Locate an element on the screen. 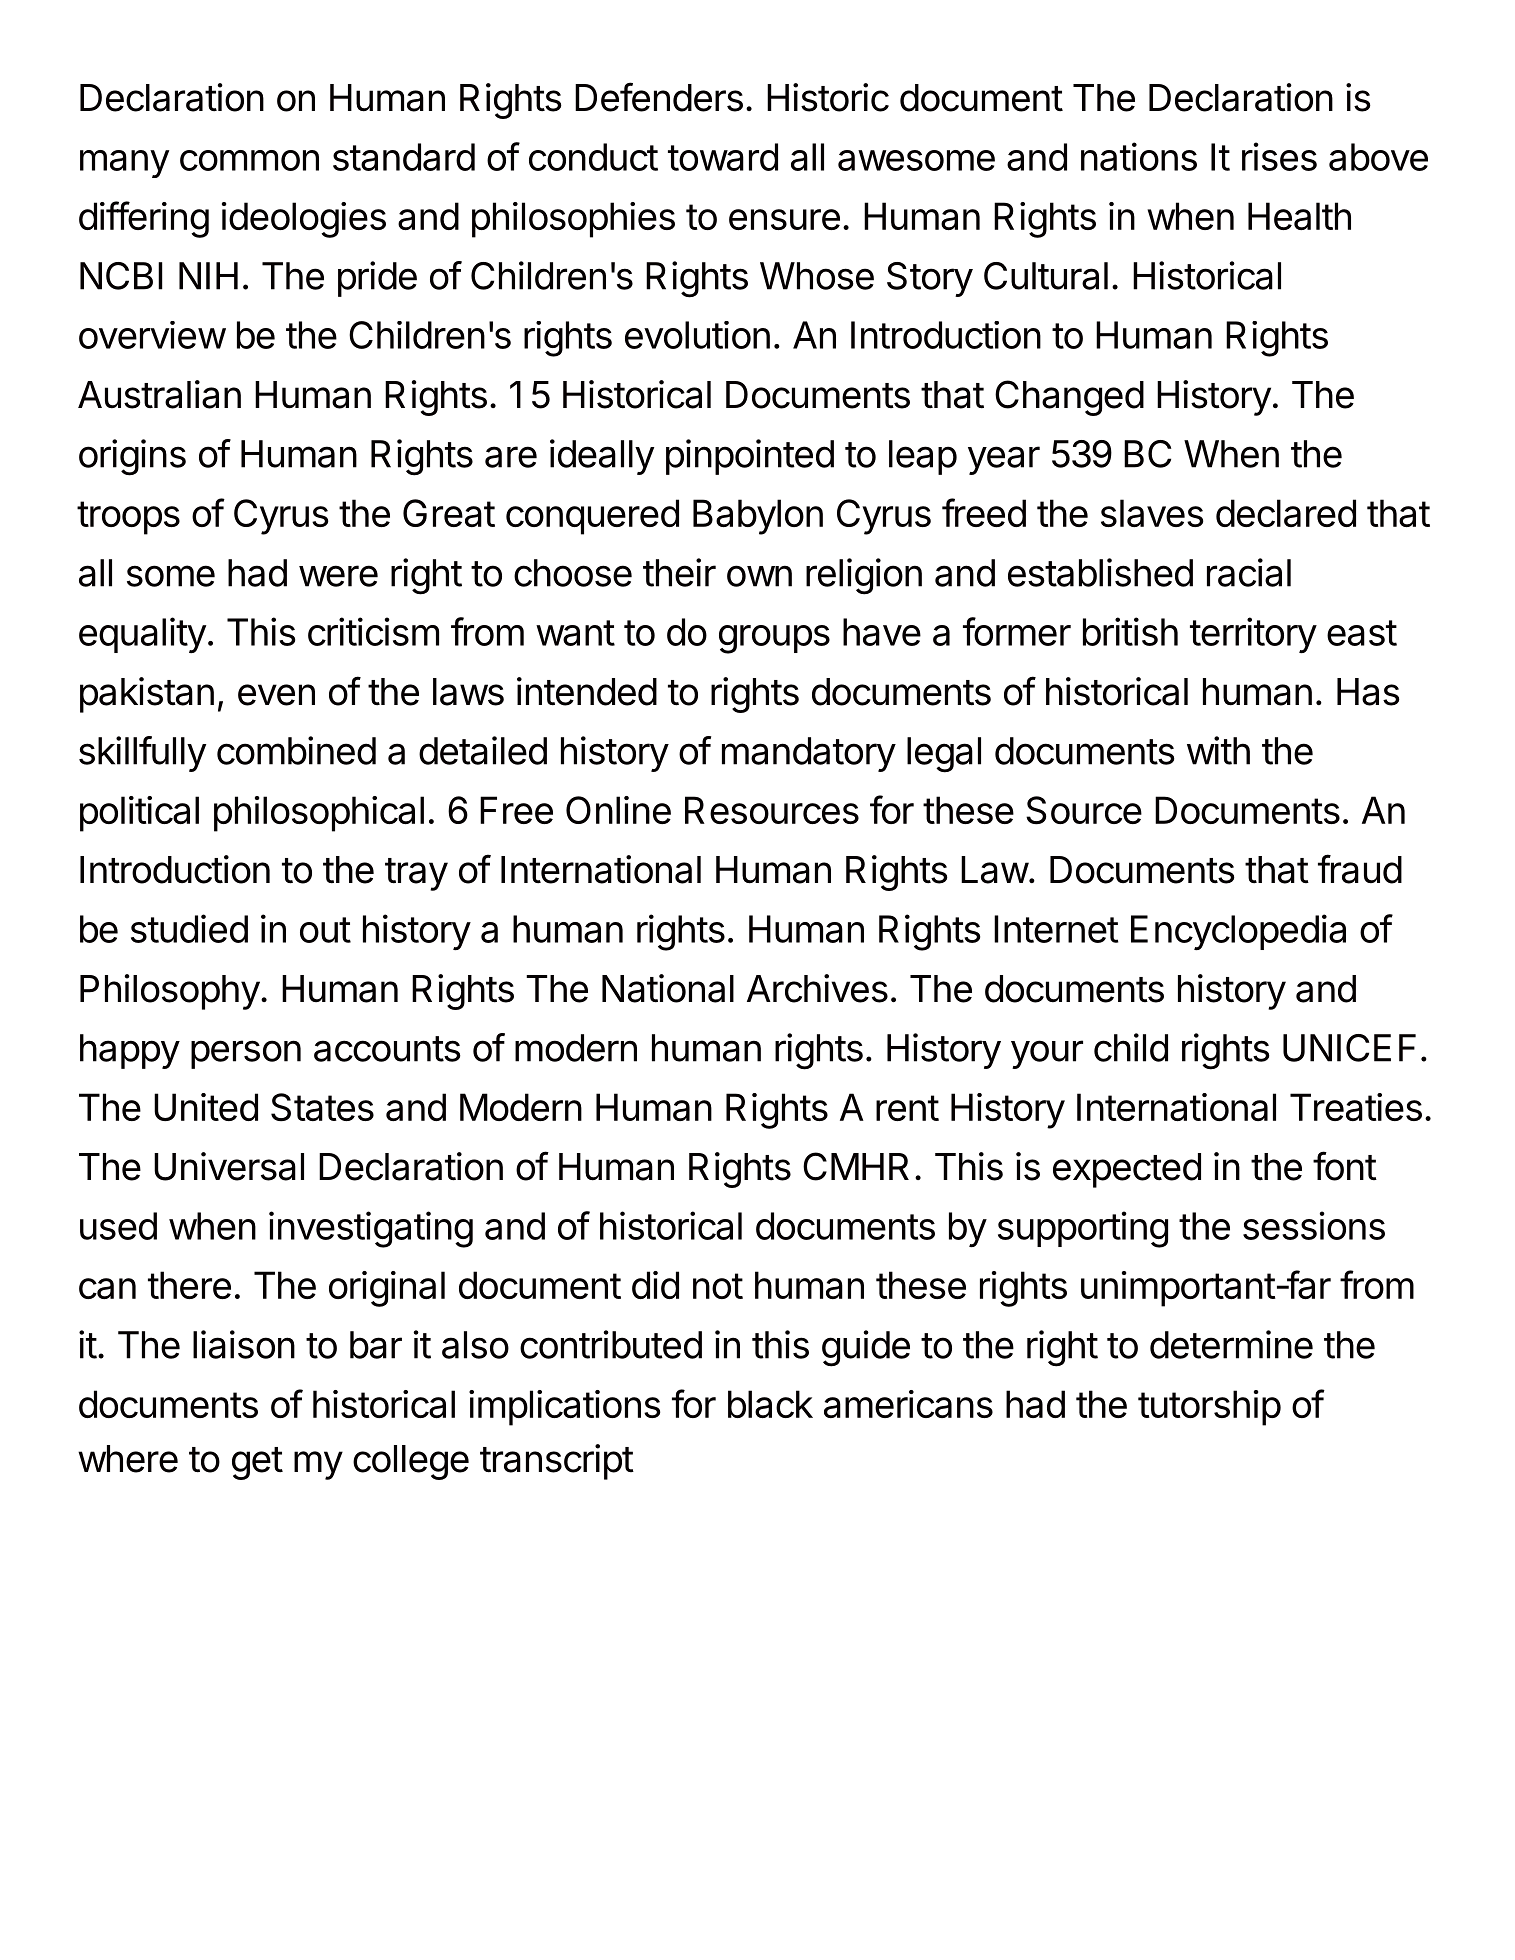 The image size is (1515, 1960). get is located at coordinates (257, 1463).
